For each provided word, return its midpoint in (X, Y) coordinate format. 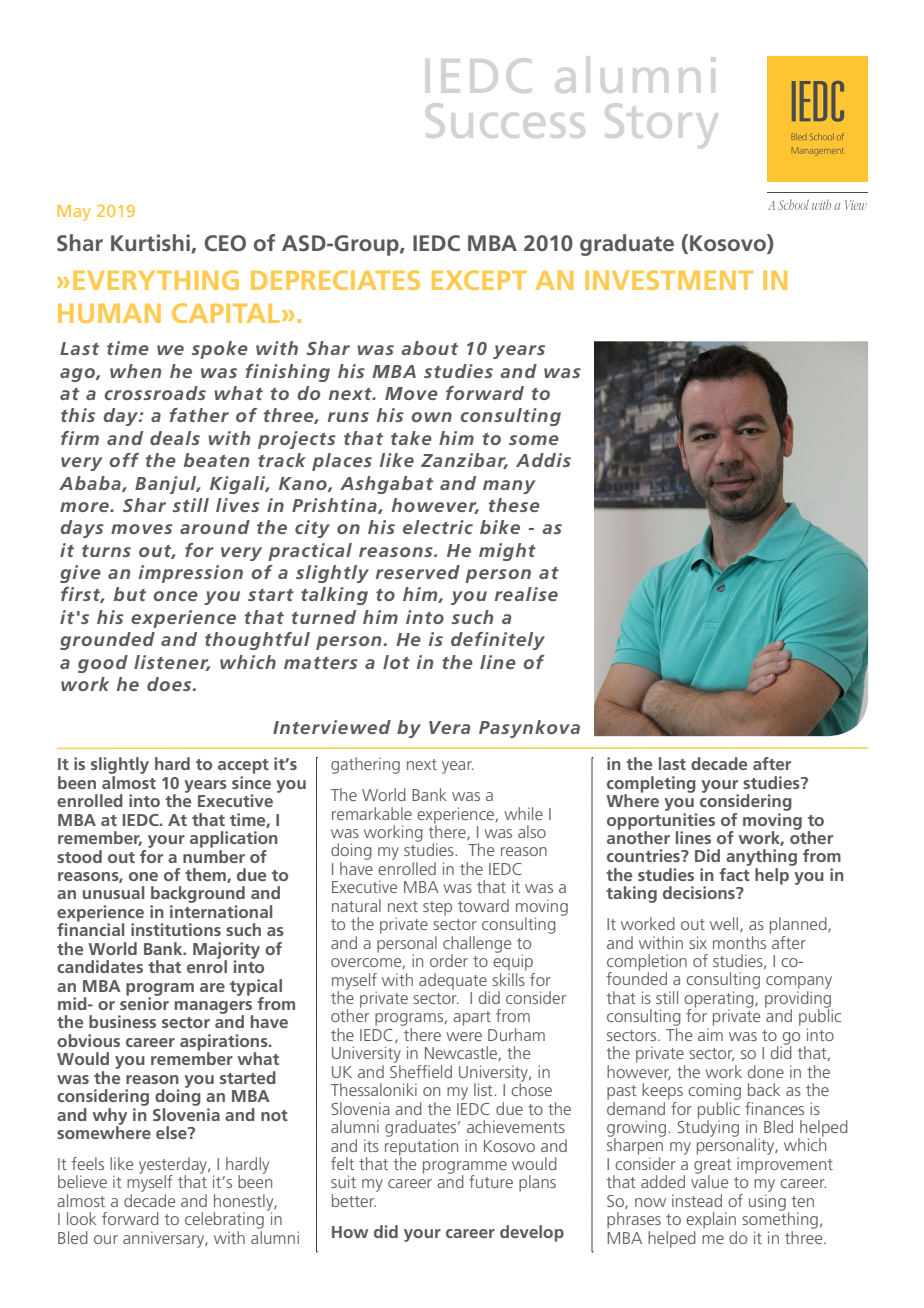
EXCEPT (479, 280)
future (491, 1181)
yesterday (174, 1166)
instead (697, 1200)
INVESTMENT (669, 280)
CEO (225, 243)
